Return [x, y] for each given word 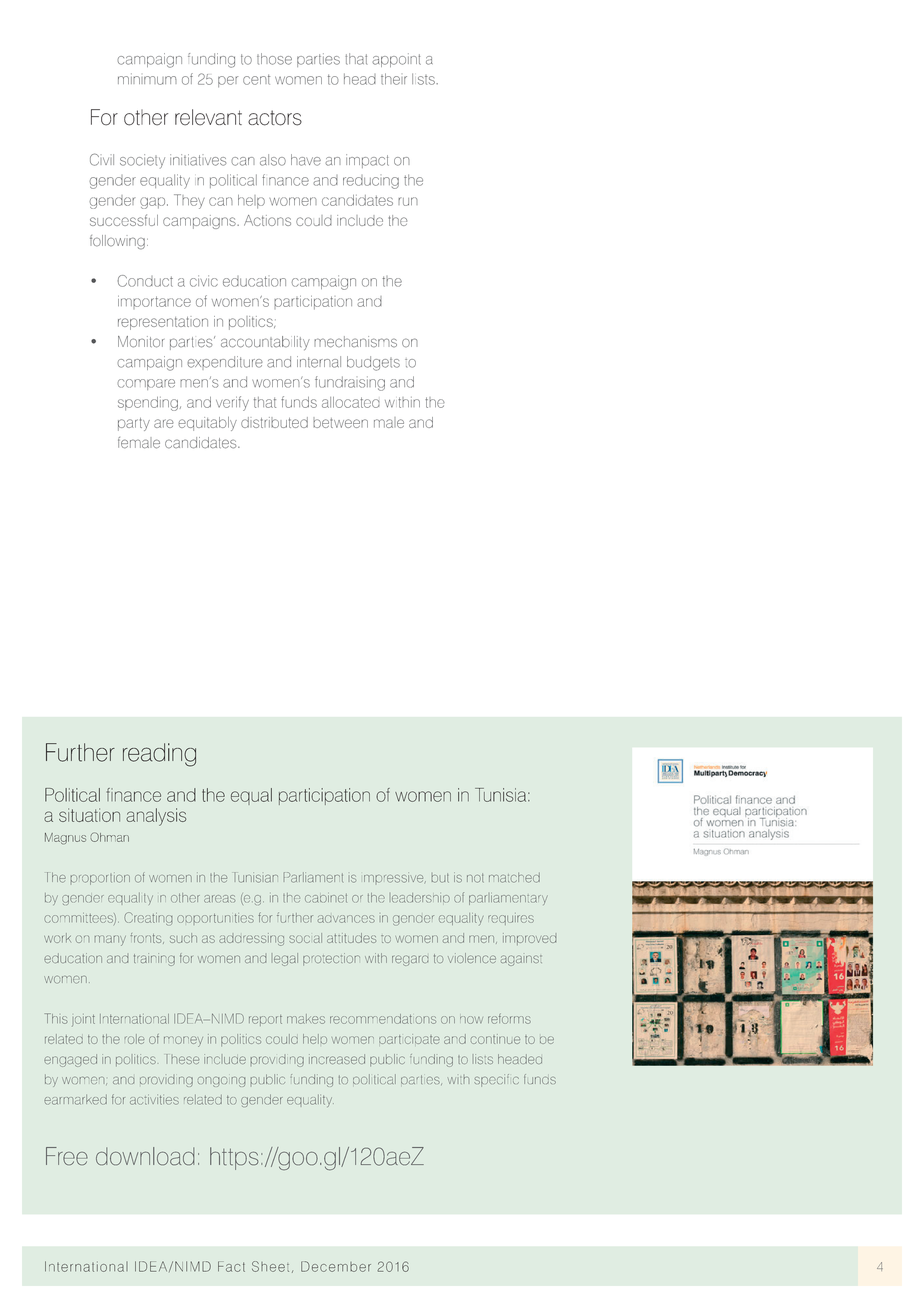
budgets [373, 363]
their [394, 79]
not [475, 878]
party [134, 424]
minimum [147, 79]
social [305, 938]
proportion [100, 878]
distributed [274, 422]
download [145, 1156]
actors [275, 118]
